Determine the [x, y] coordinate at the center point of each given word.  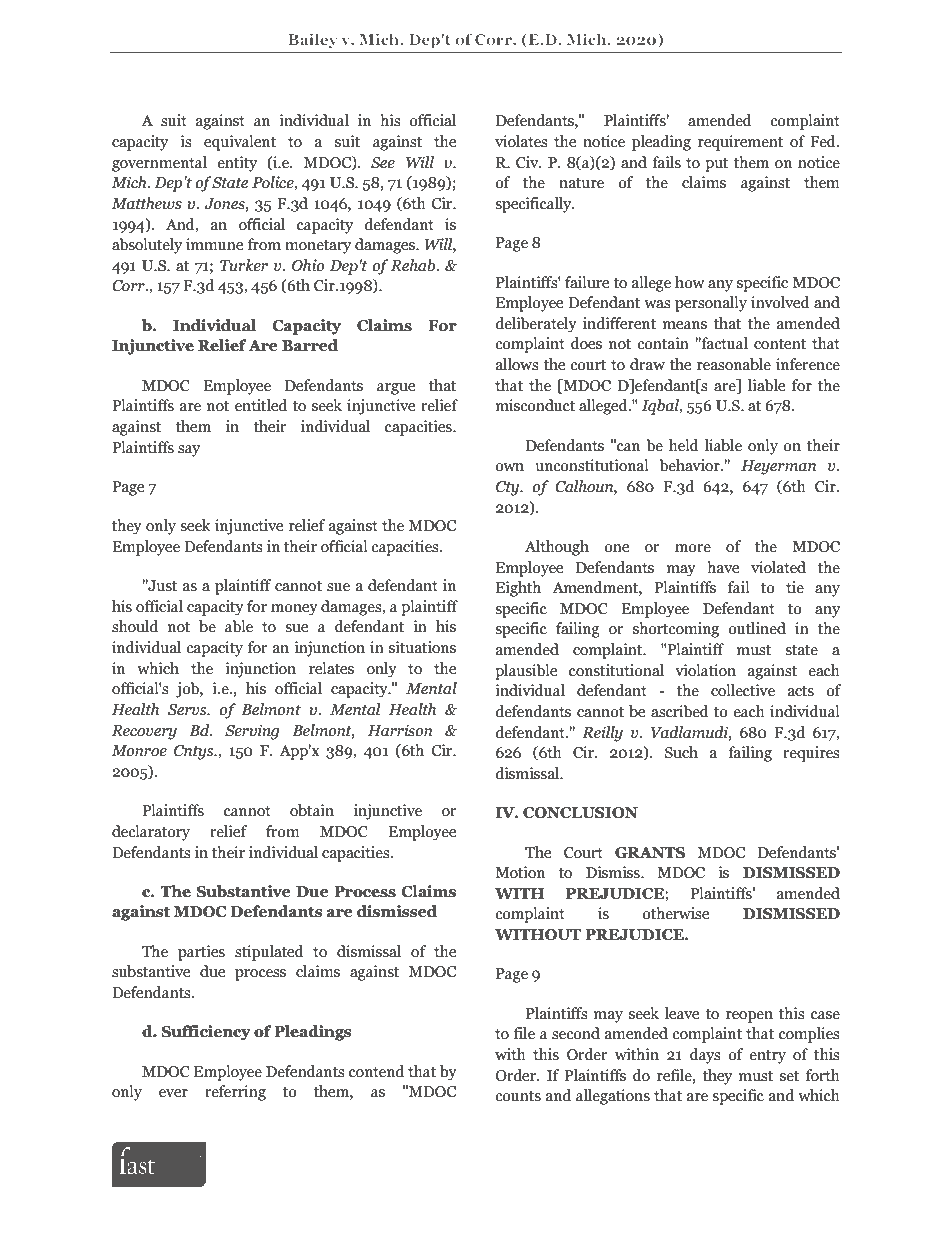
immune [214, 244]
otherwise [675, 913]
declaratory [151, 833]
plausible [526, 672]
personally [711, 304]
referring [235, 1093]
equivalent [240, 143]
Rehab [414, 265]
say [189, 451]
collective [743, 690]
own [509, 467]
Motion [520, 872]
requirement [740, 143]
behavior [690, 465]
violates [521, 141]
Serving [252, 732]
